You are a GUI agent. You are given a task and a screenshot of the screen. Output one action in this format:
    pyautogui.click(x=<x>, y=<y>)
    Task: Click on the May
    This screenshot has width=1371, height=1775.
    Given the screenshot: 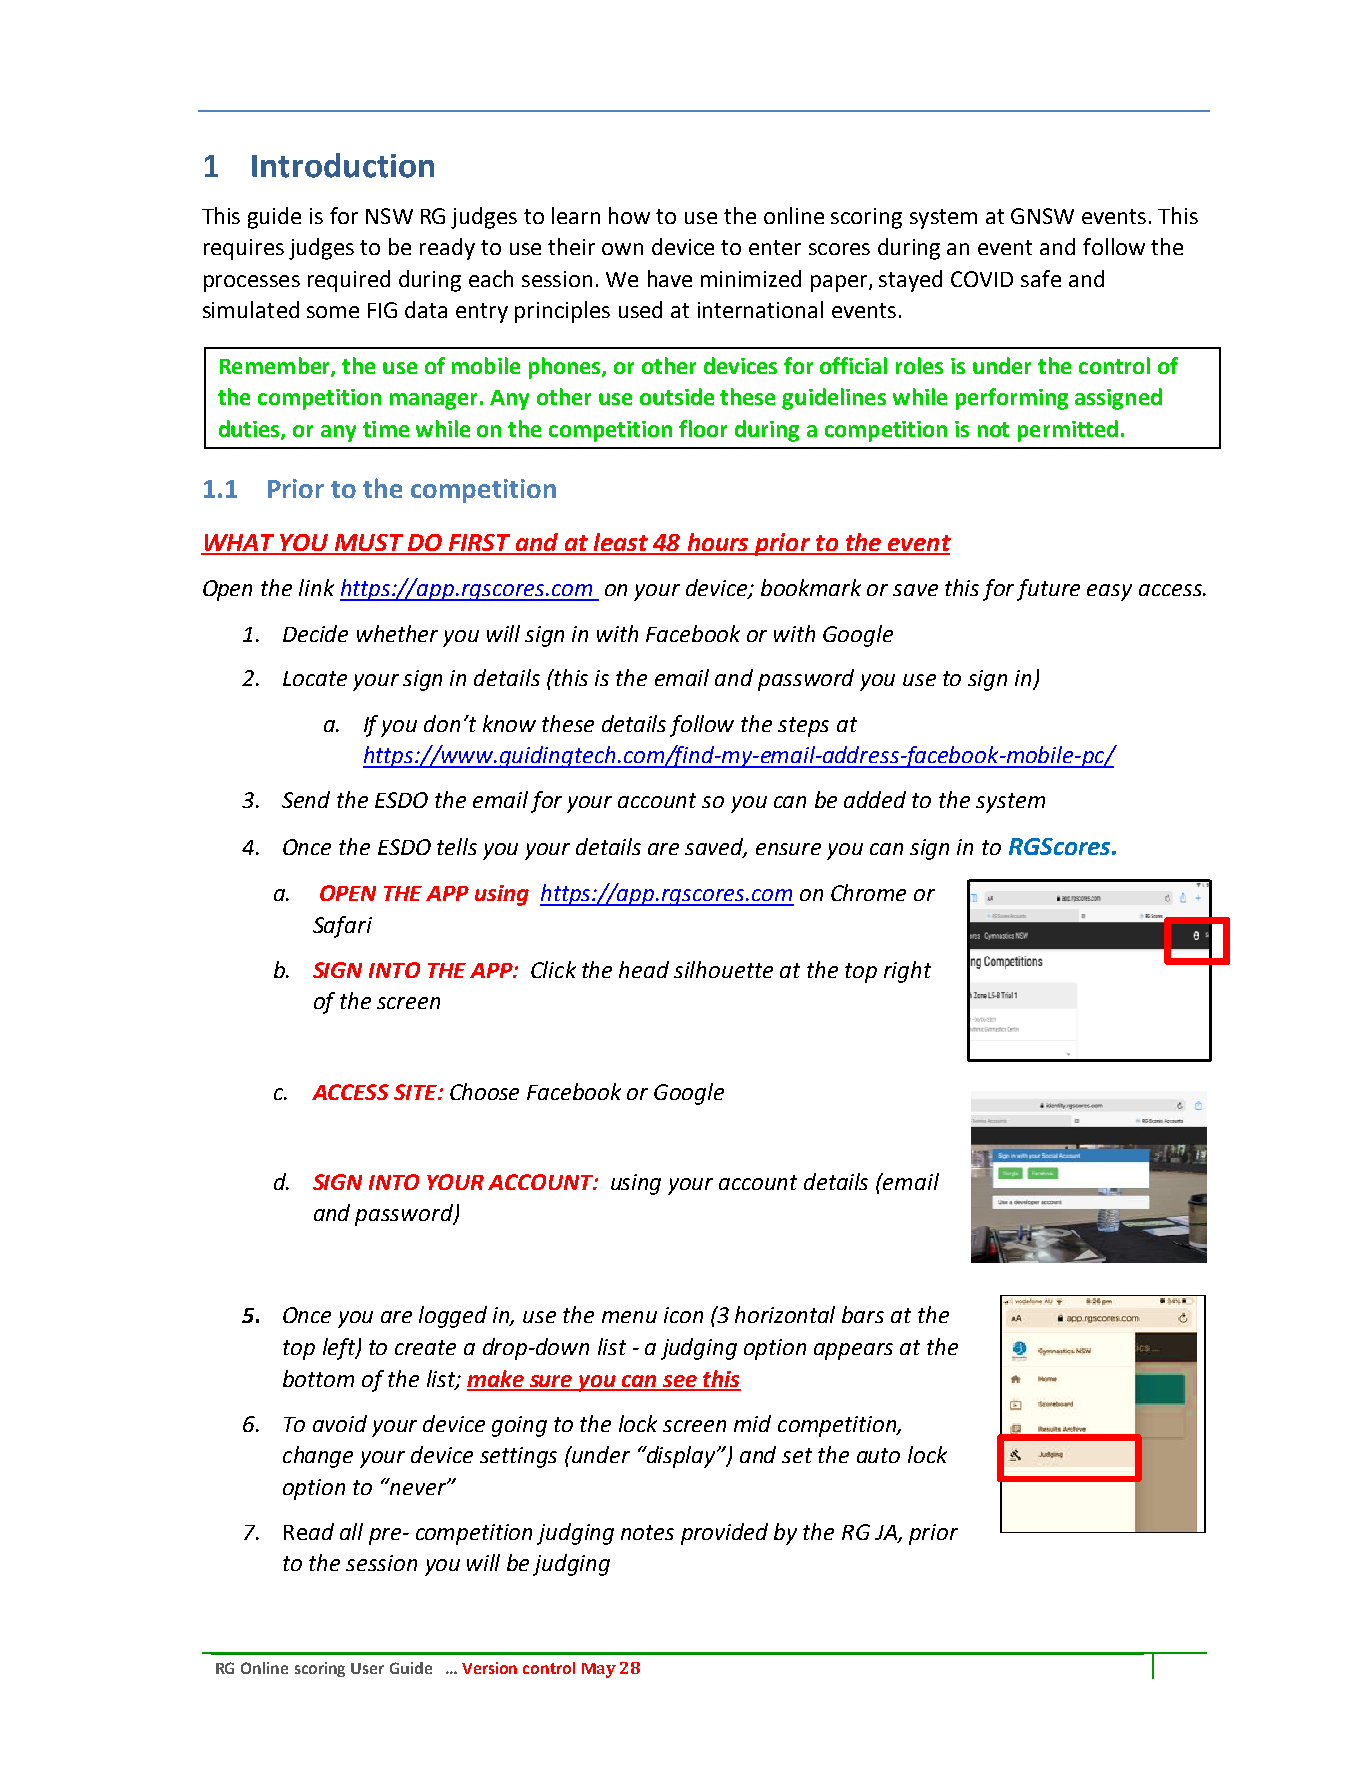 What is the action you would take?
    pyautogui.click(x=599, y=1670)
